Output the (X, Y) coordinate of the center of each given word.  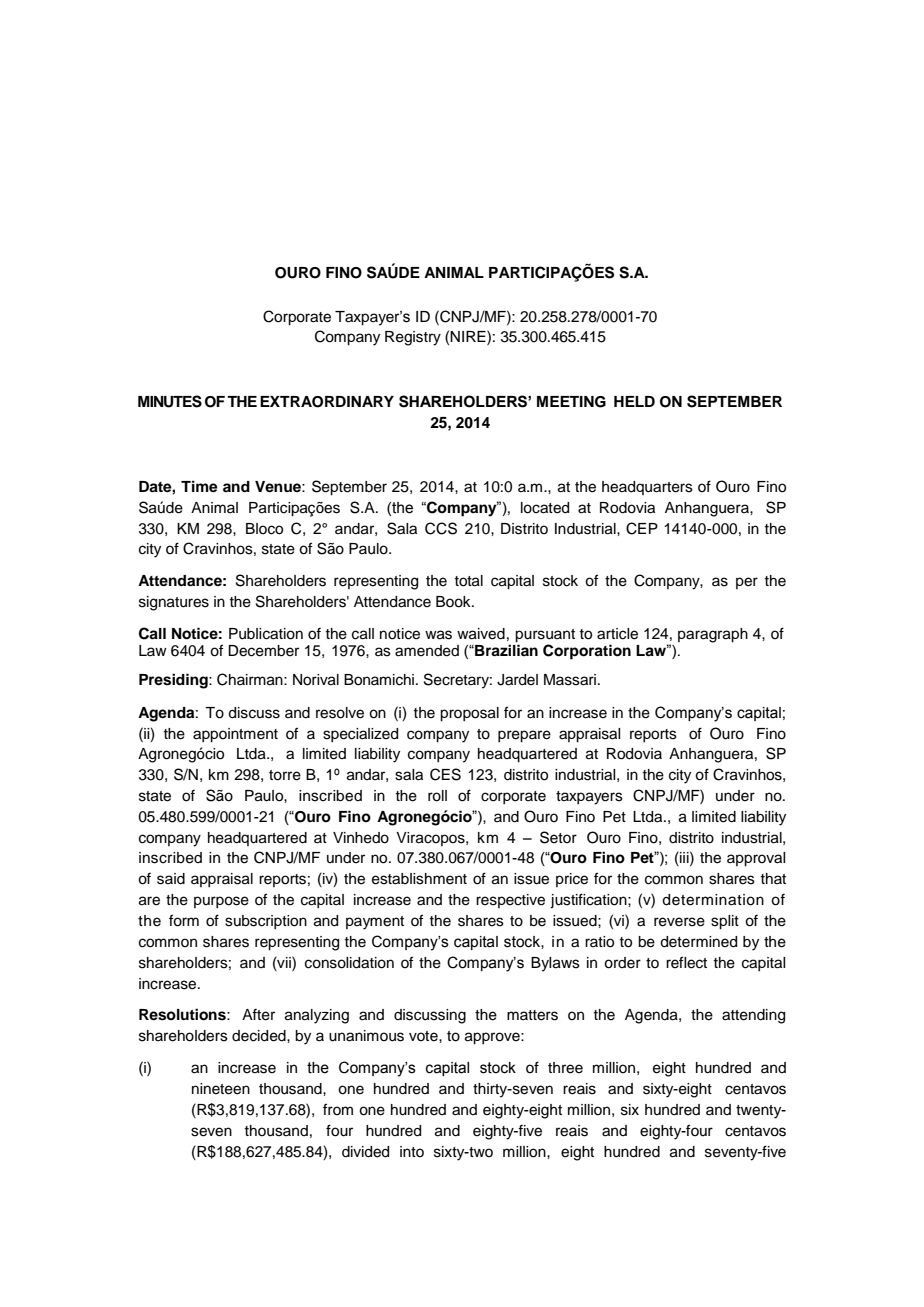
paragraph (713, 635)
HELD (634, 401)
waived (481, 634)
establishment (419, 879)
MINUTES (170, 401)
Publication (266, 634)
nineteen (221, 1089)
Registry (413, 338)
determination (713, 900)
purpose (221, 902)
